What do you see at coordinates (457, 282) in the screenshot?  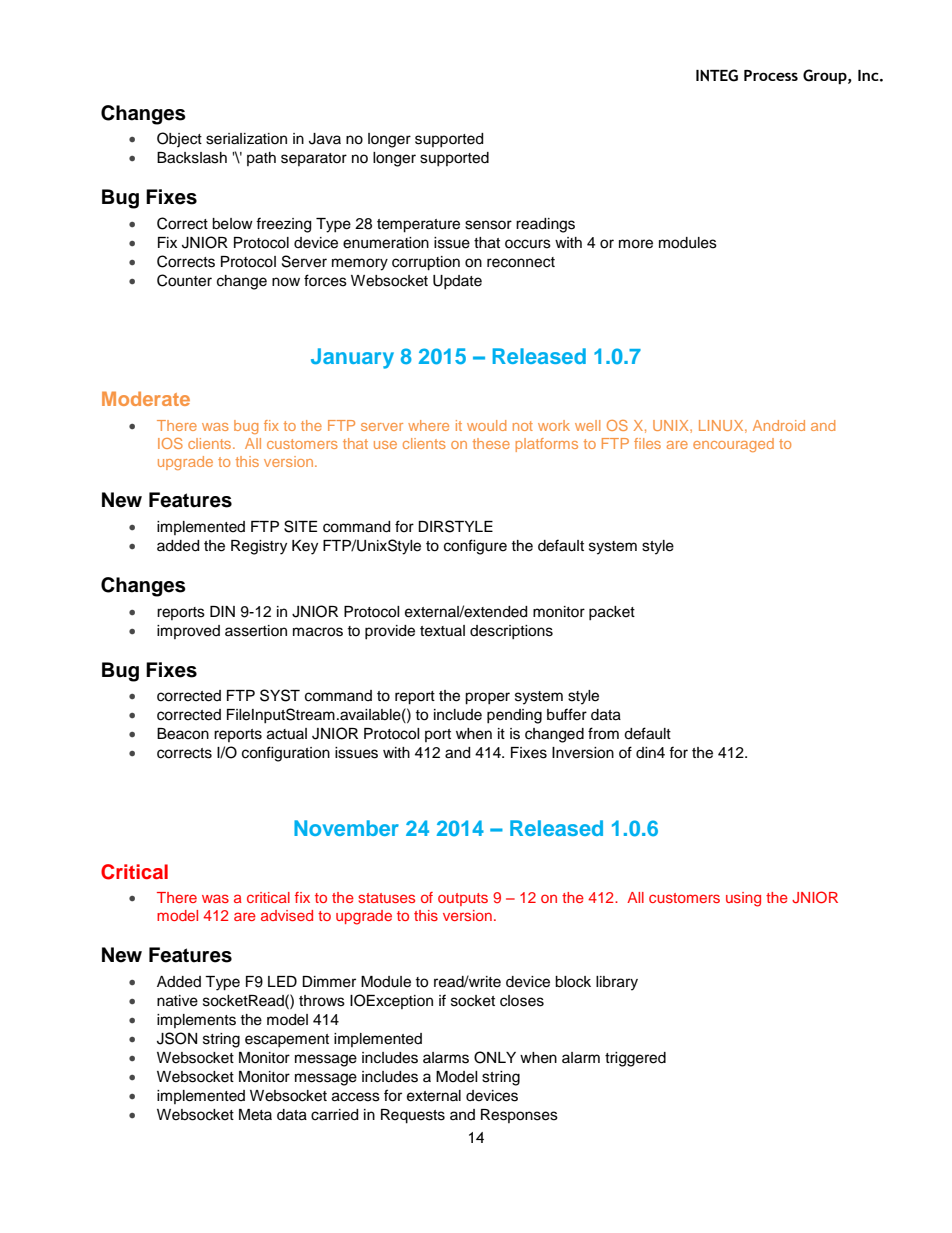 I see `Update` at bounding box center [457, 282].
